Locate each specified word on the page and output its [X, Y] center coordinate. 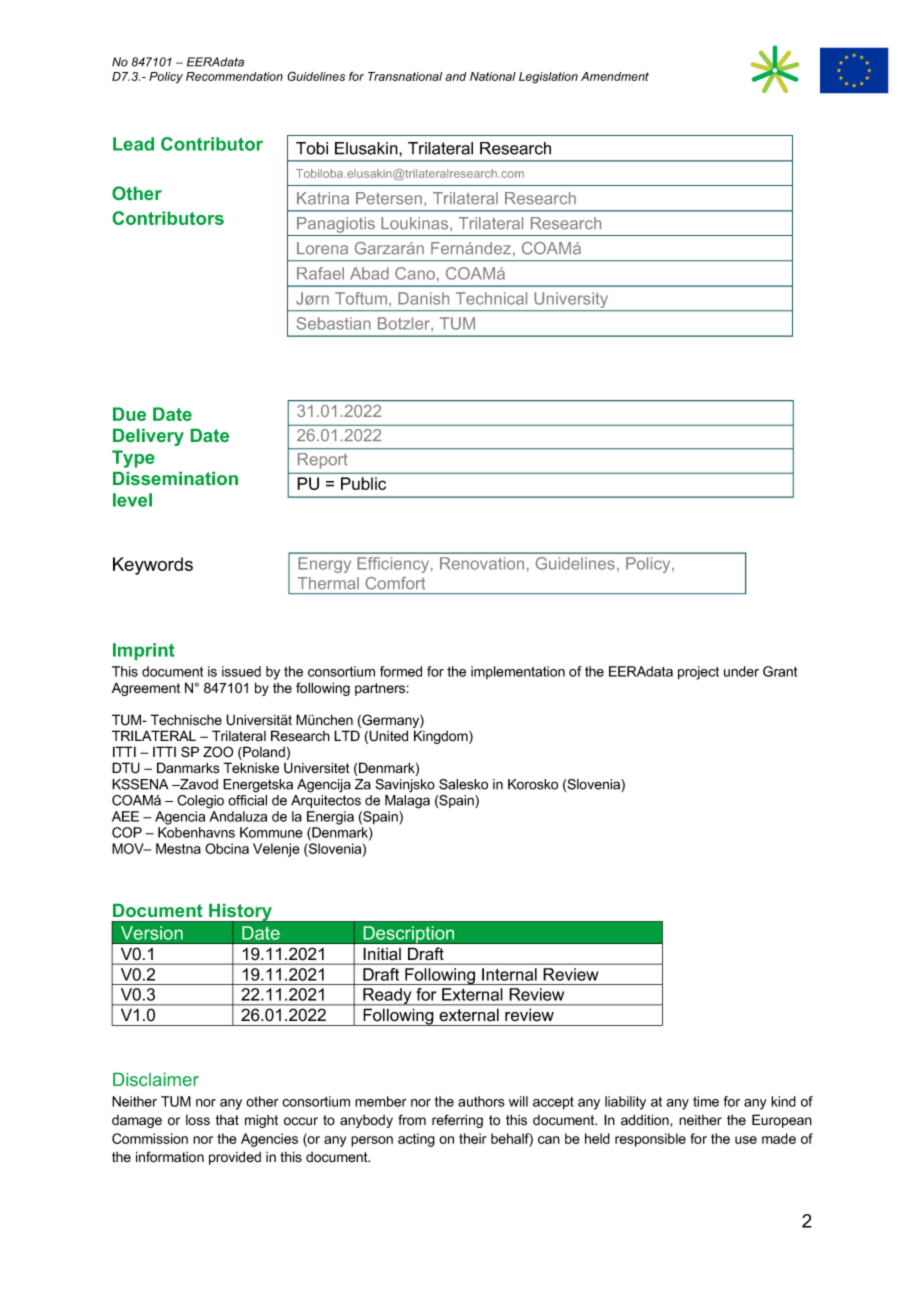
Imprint [144, 651]
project [698, 673]
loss [198, 1120]
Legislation [548, 78]
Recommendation [234, 76]
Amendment [615, 76]
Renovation [482, 563]
